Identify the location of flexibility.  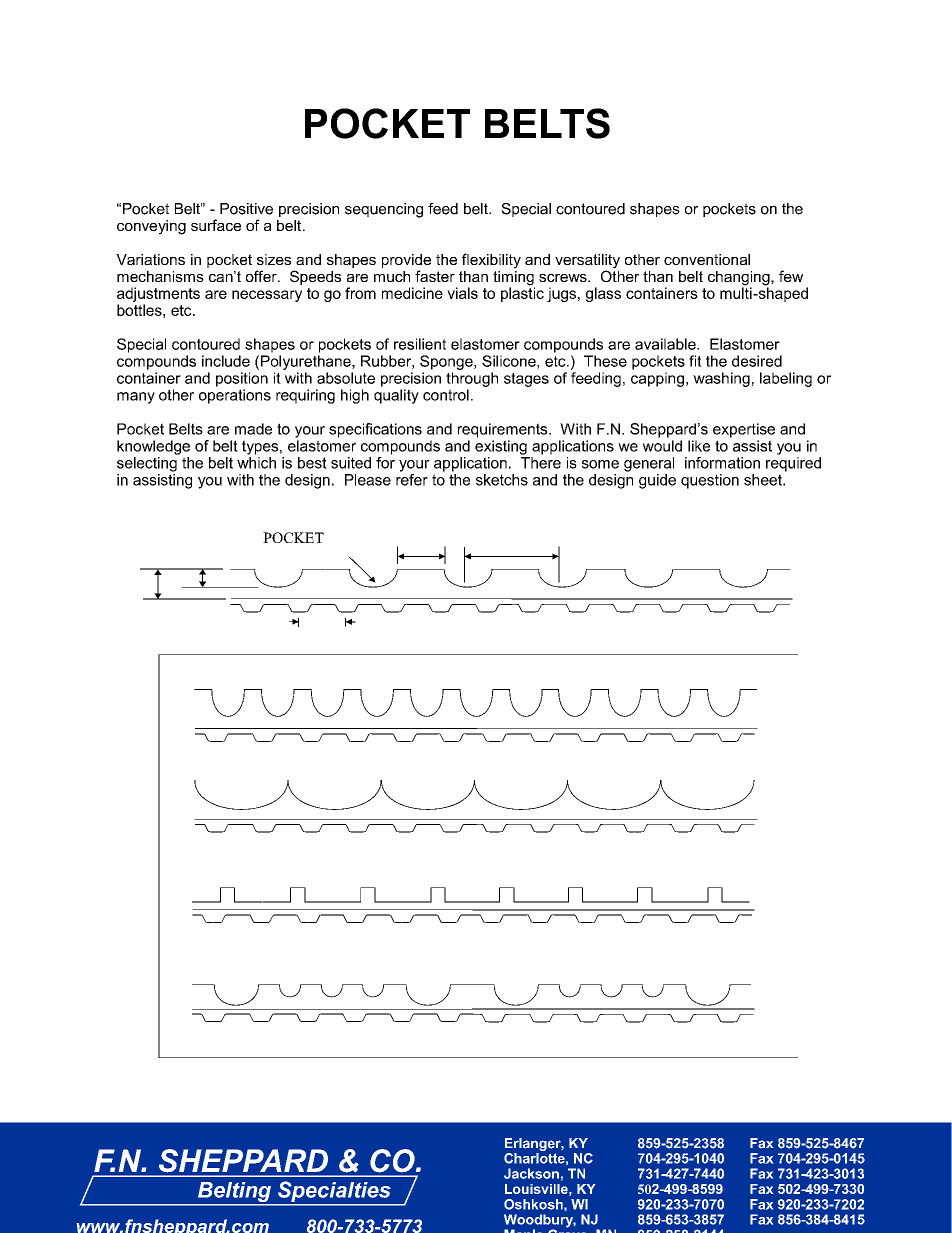
(491, 261).
